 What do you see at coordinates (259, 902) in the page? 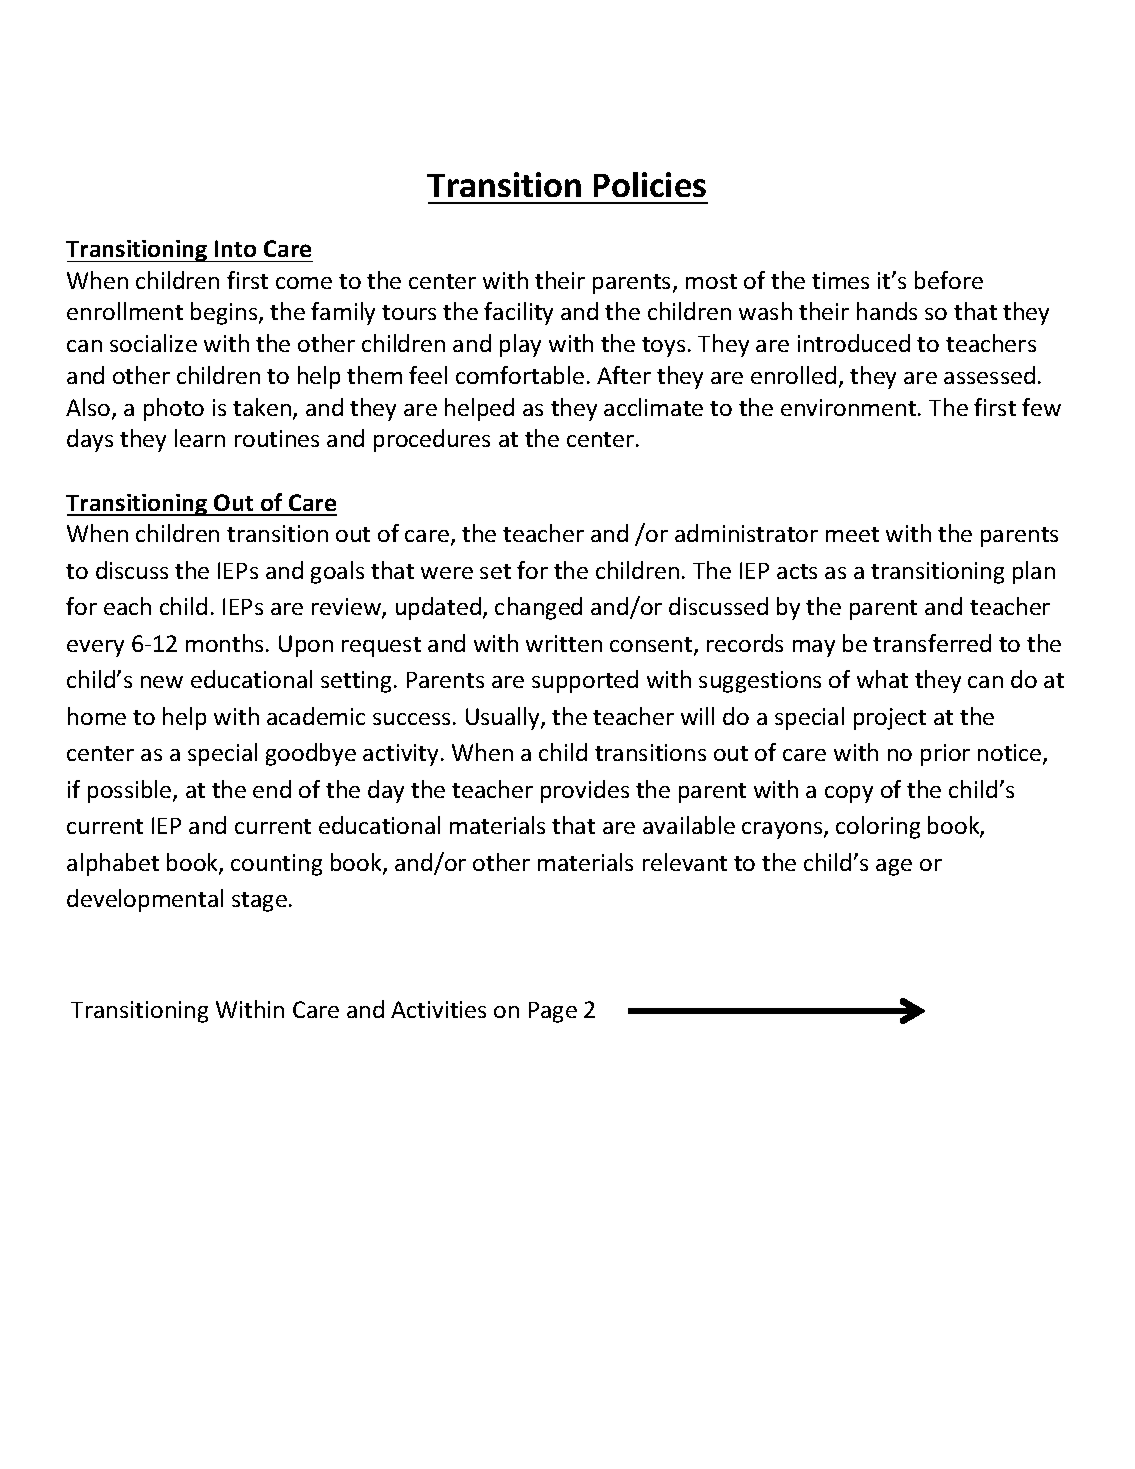
I see `stage` at bounding box center [259, 902].
